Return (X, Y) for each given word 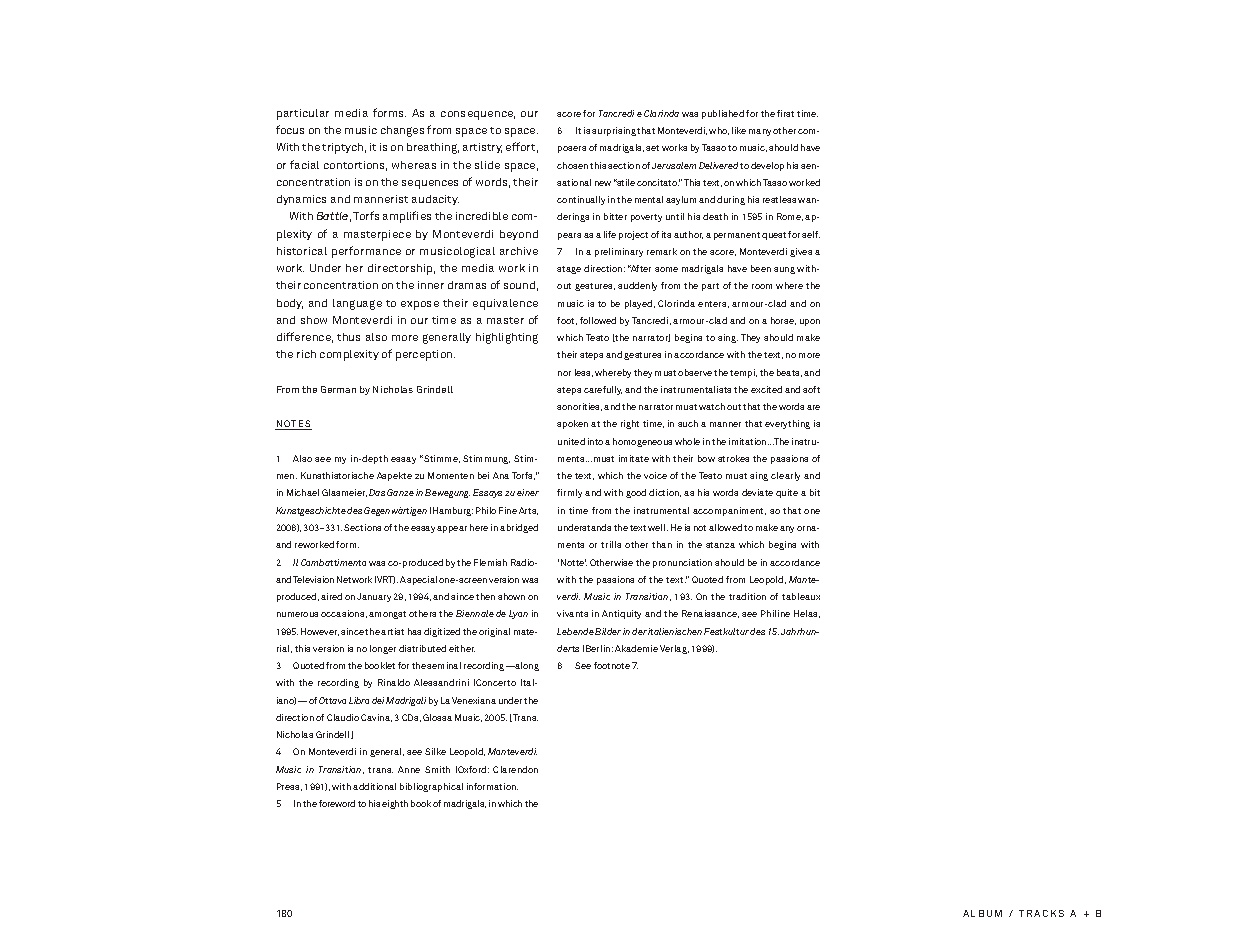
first (785, 113)
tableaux (801, 596)
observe (695, 372)
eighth (395, 804)
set (652, 148)
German (338, 389)
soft (811, 389)
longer (383, 649)
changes (402, 131)
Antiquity (621, 614)
